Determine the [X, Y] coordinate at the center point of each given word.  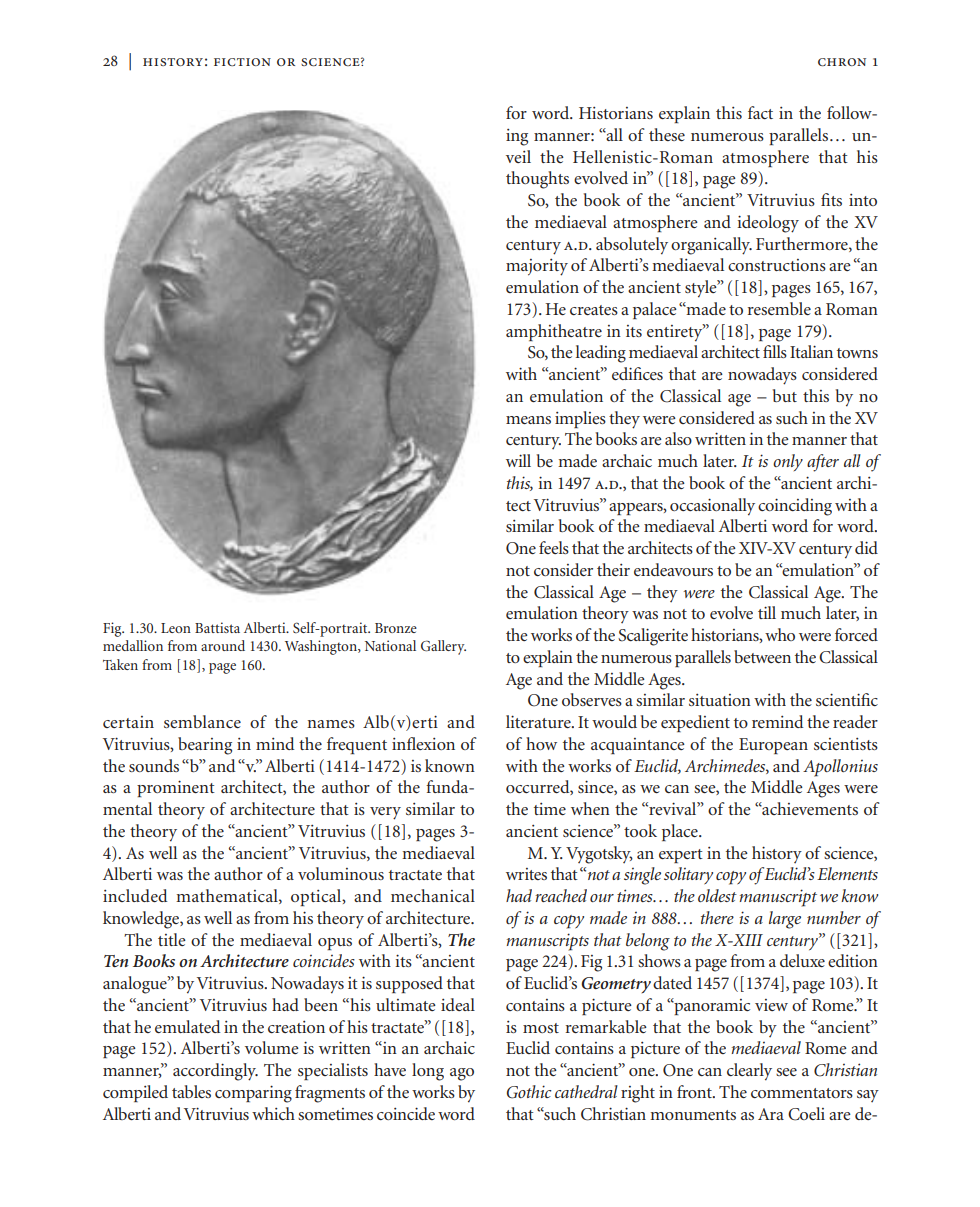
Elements [847, 873]
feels [554, 547]
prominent [176, 788]
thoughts [537, 180]
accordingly [215, 1072]
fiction [242, 62]
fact [760, 112]
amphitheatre [554, 332]
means [528, 420]
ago [462, 1074]
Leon [176, 628]
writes [526, 874]
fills [775, 351]
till [767, 612]
